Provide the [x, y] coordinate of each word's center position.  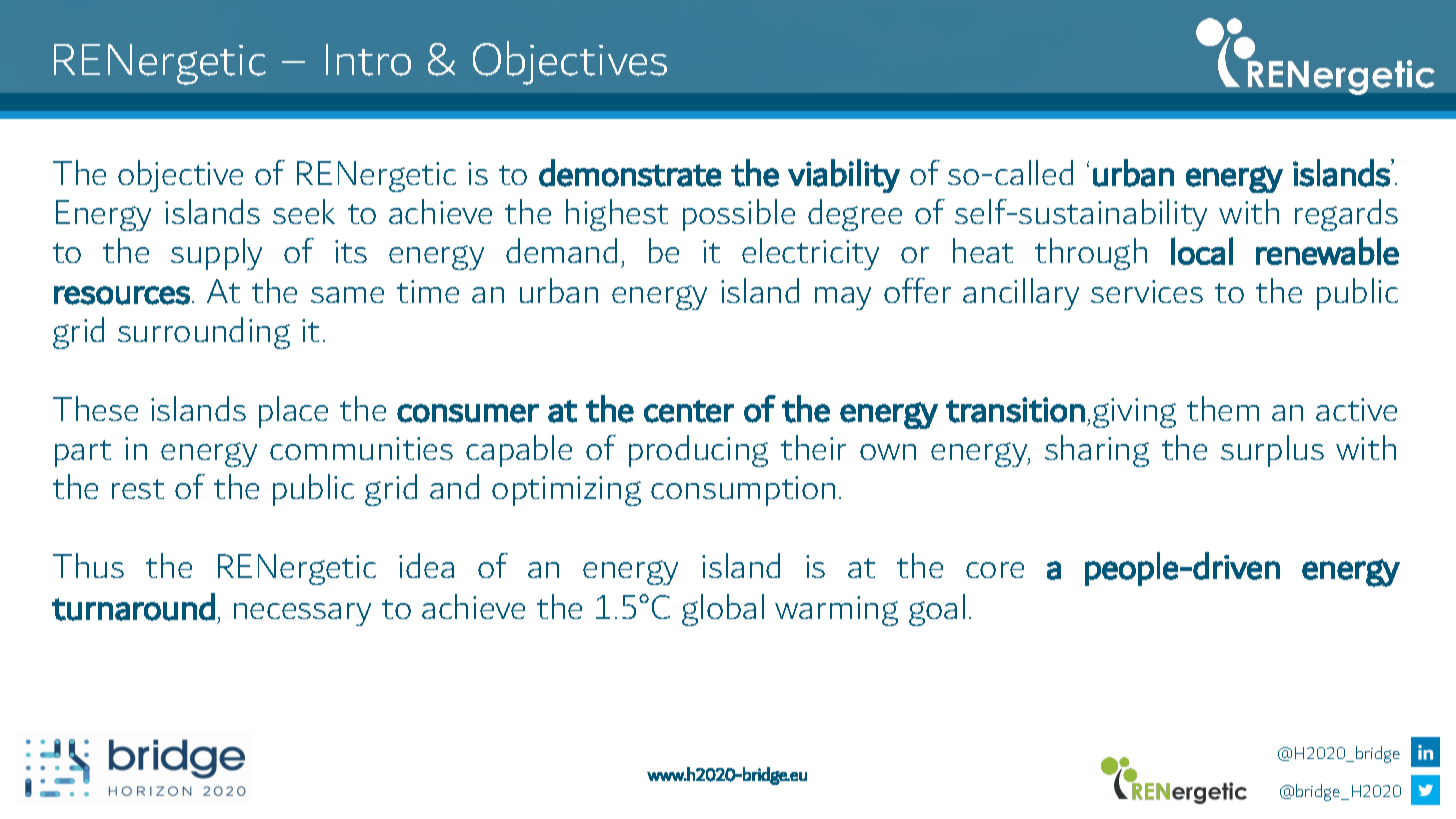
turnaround [133, 607]
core [995, 570]
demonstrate [630, 173]
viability [844, 176]
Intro [368, 60]
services [1147, 291]
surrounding [204, 333]
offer [917, 290]
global [723, 610]
